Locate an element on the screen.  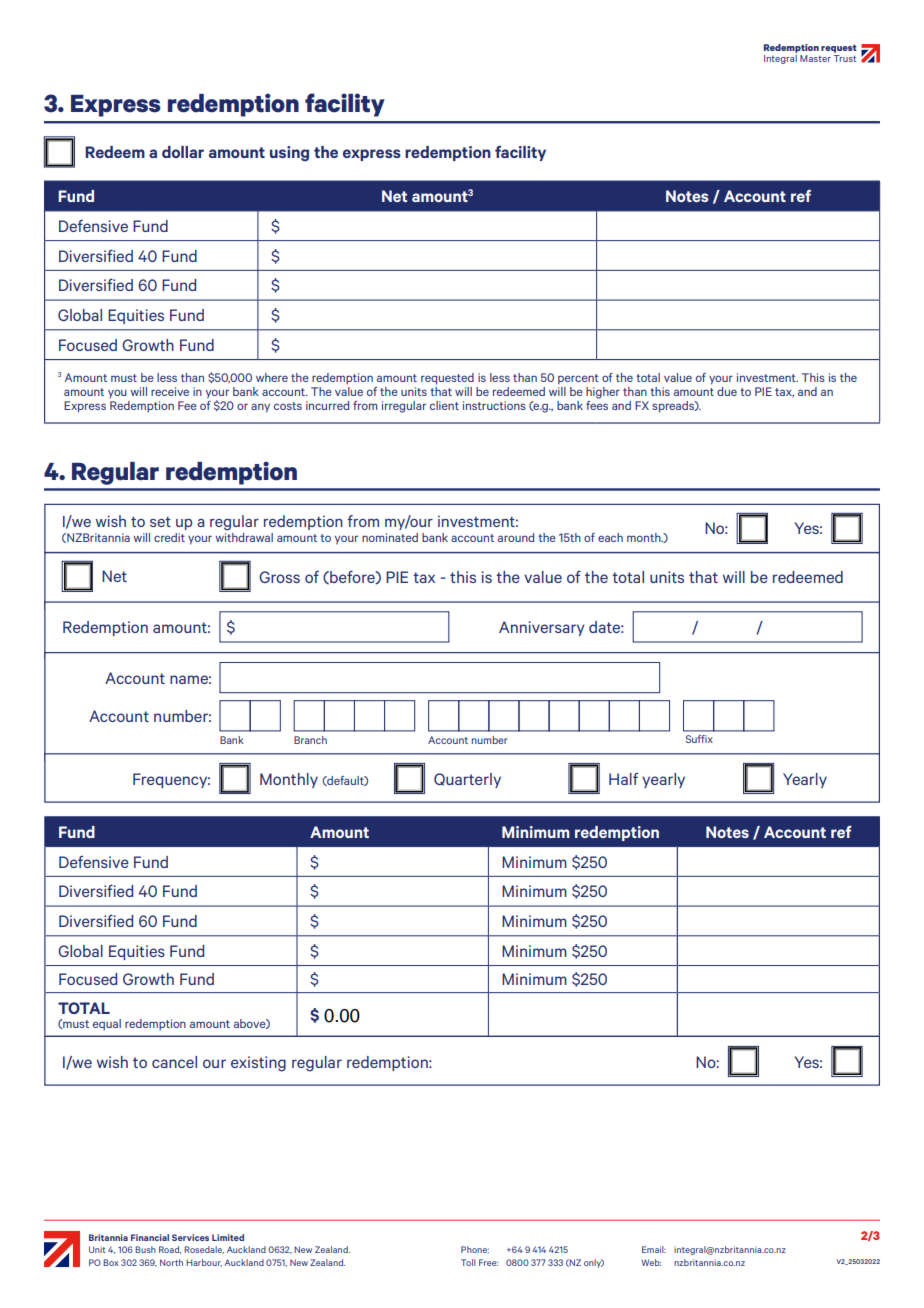
Phone is located at coordinates (475, 1249).
